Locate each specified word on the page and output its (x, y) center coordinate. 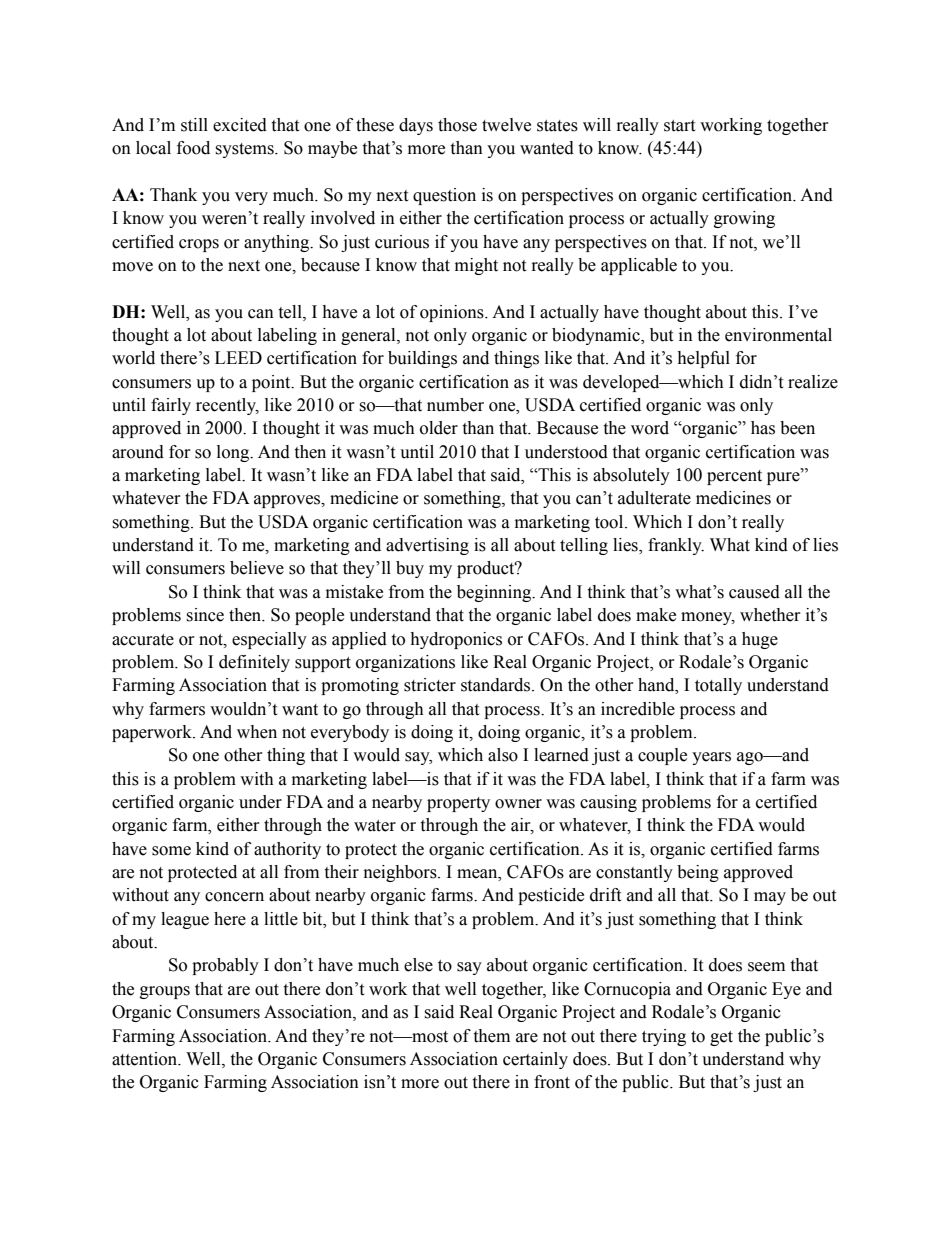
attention (146, 1059)
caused (754, 592)
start (679, 126)
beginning (495, 593)
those (457, 125)
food (193, 148)
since (205, 615)
